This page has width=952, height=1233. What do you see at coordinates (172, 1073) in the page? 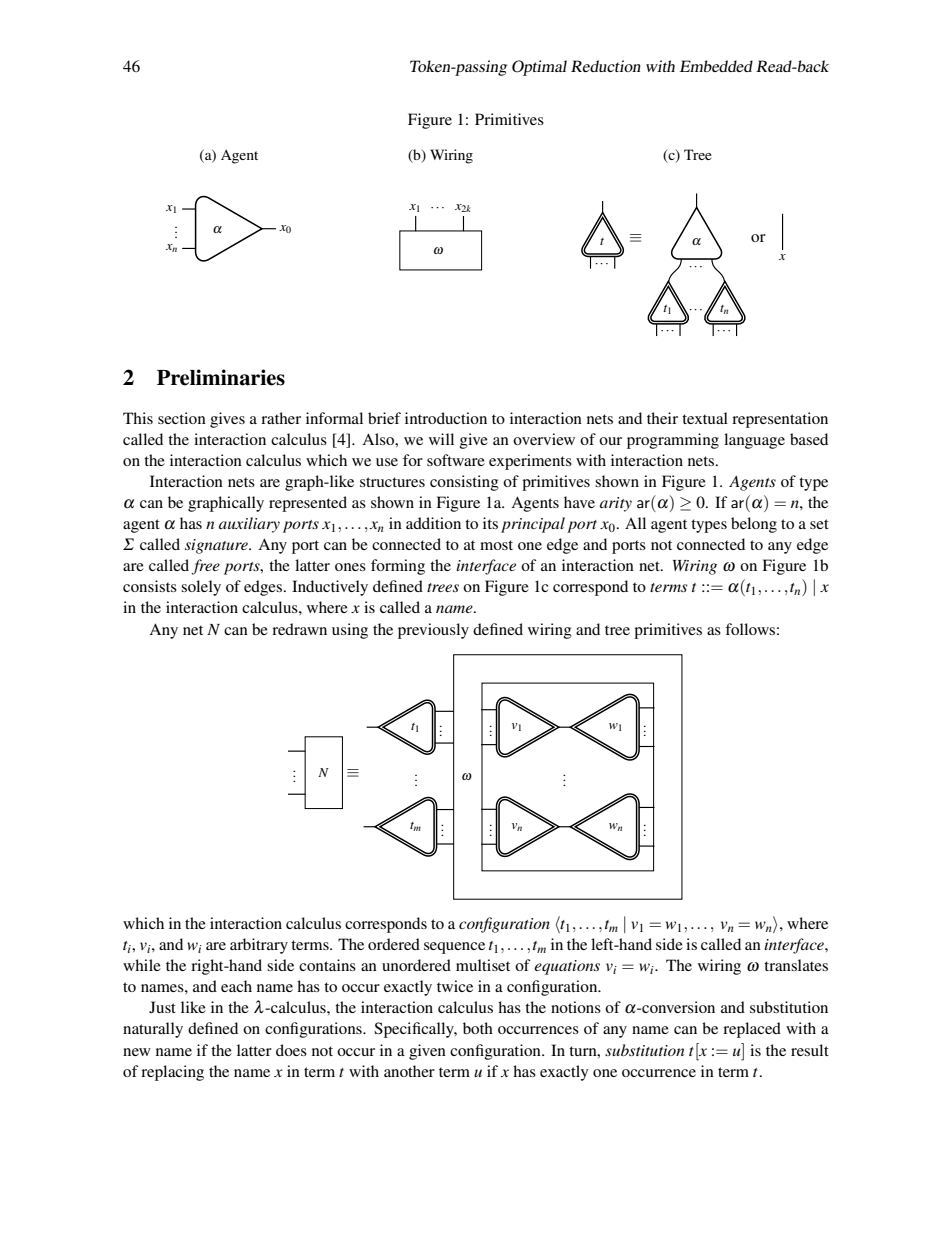
I see `replacing` at bounding box center [172, 1073].
